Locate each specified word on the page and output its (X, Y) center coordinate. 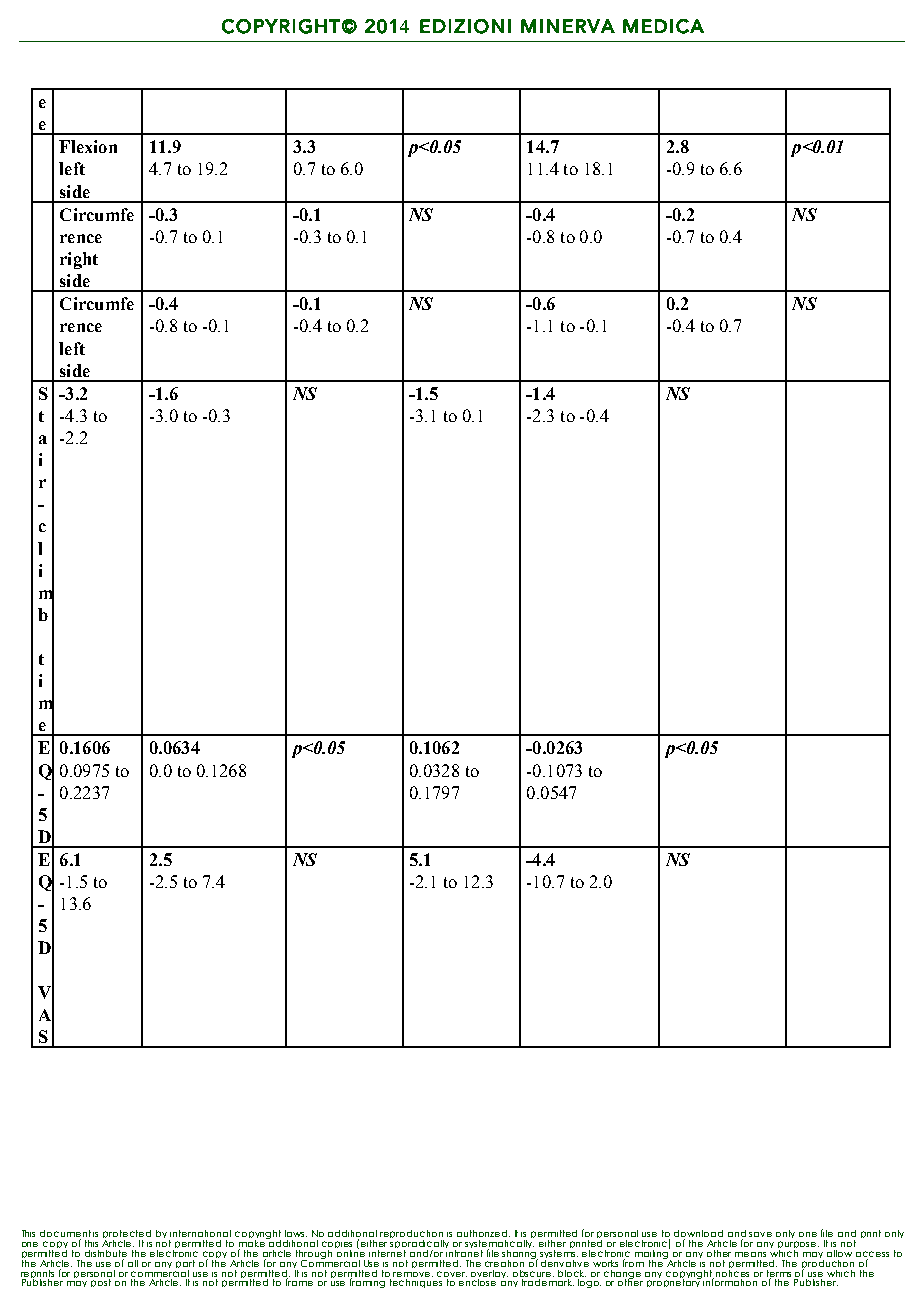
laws (296, 1233)
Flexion (88, 146)
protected (127, 1236)
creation (504, 1263)
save (760, 1234)
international (200, 1233)
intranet (464, 1252)
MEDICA (663, 26)
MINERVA (568, 26)
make (253, 1243)
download (698, 1235)
